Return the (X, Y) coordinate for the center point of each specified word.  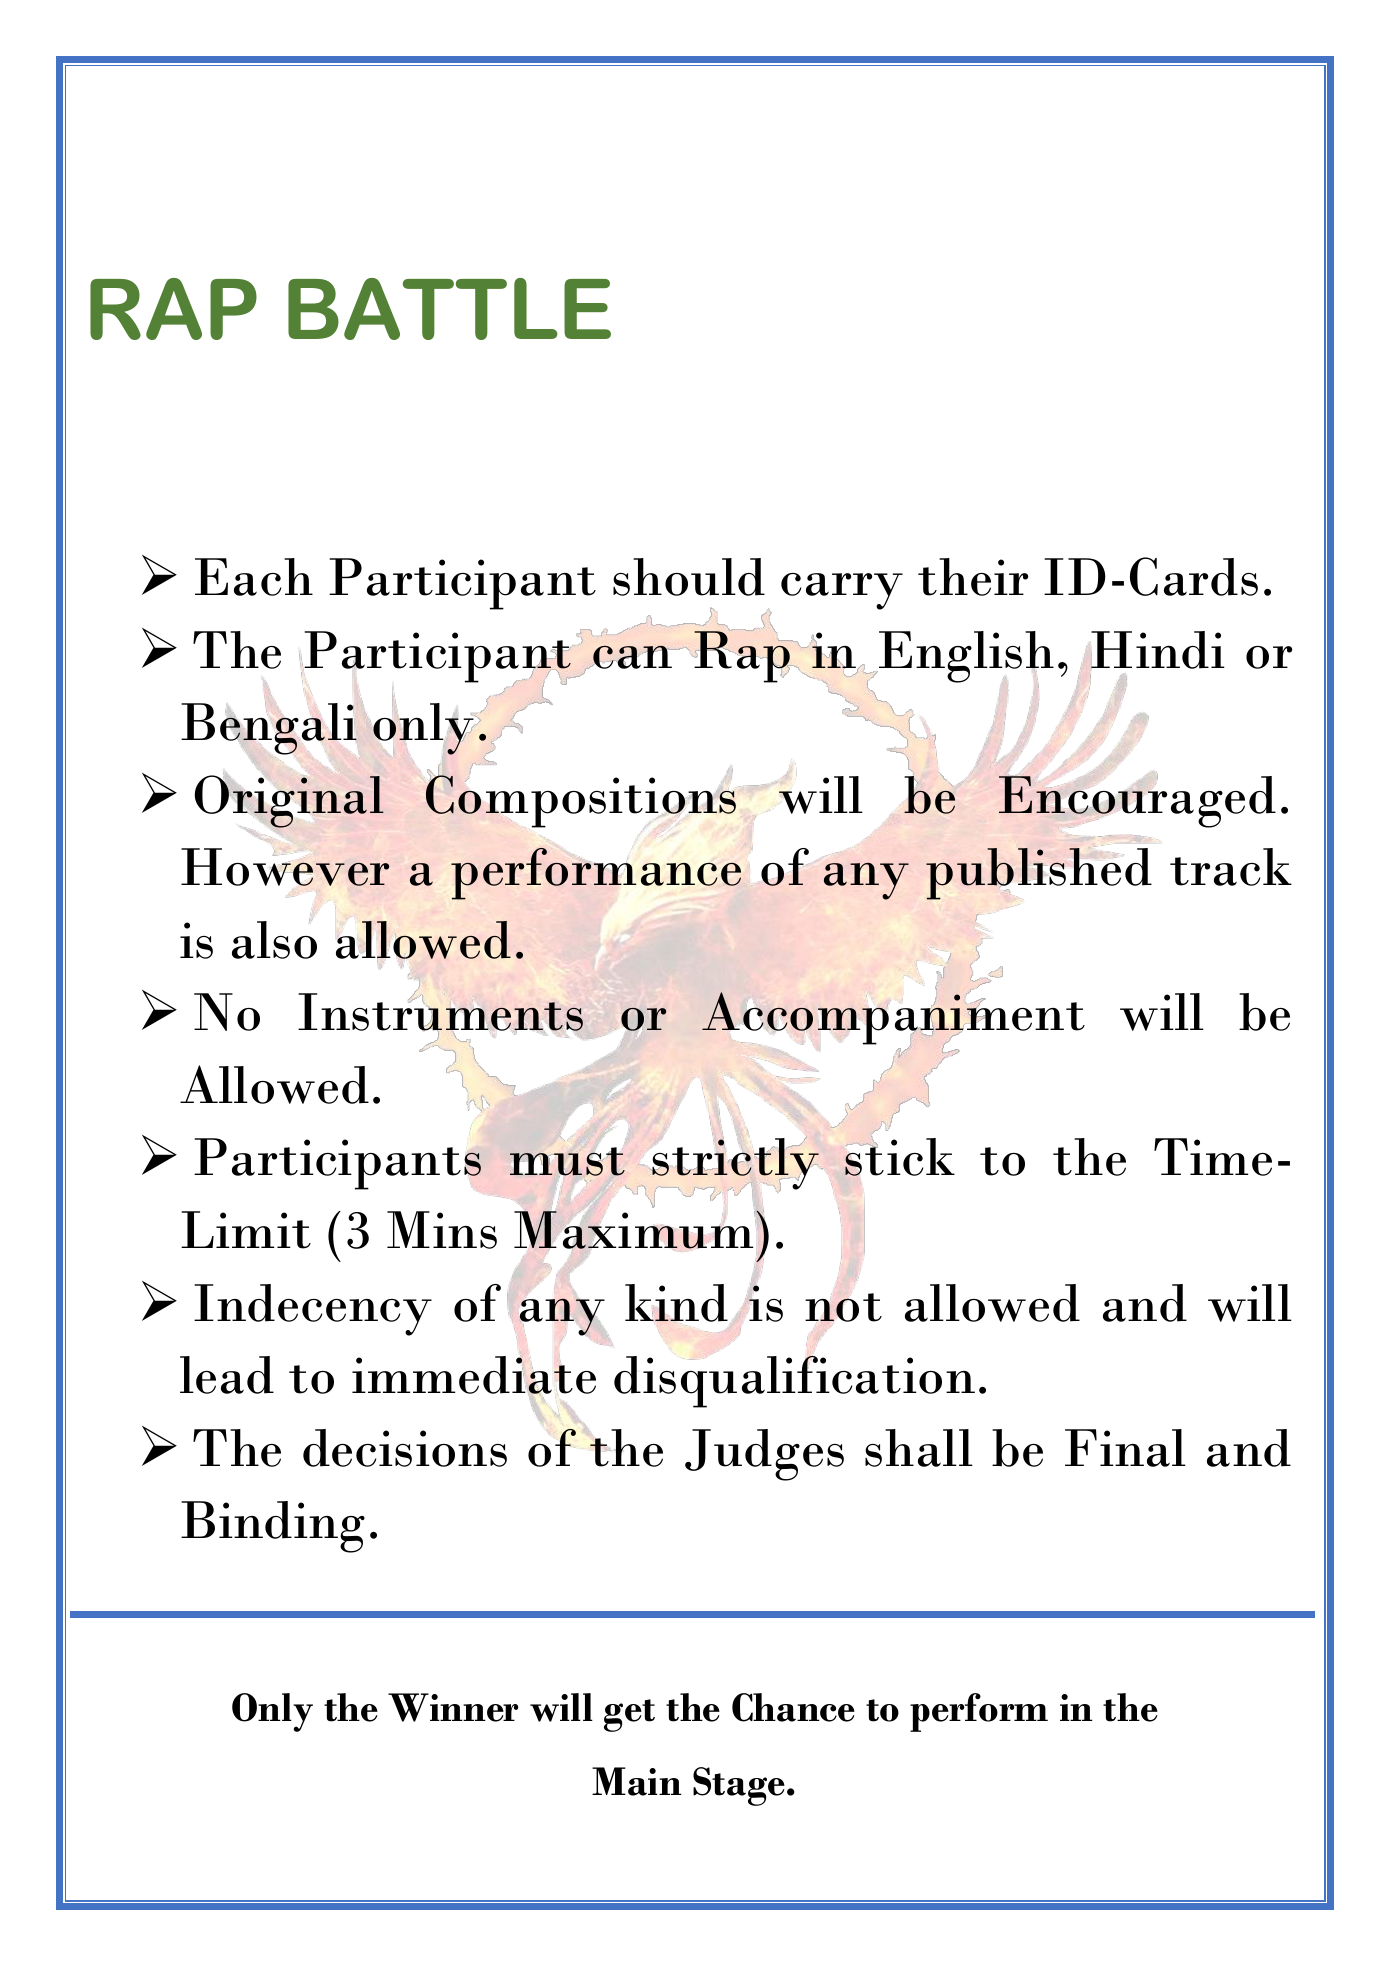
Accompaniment (893, 1019)
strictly (735, 1164)
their (973, 577)
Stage (740, 1786)
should (689, 577)
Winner (453, 1707)
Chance (793, 1707)
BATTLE (449, 309)
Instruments (442, 1013)
